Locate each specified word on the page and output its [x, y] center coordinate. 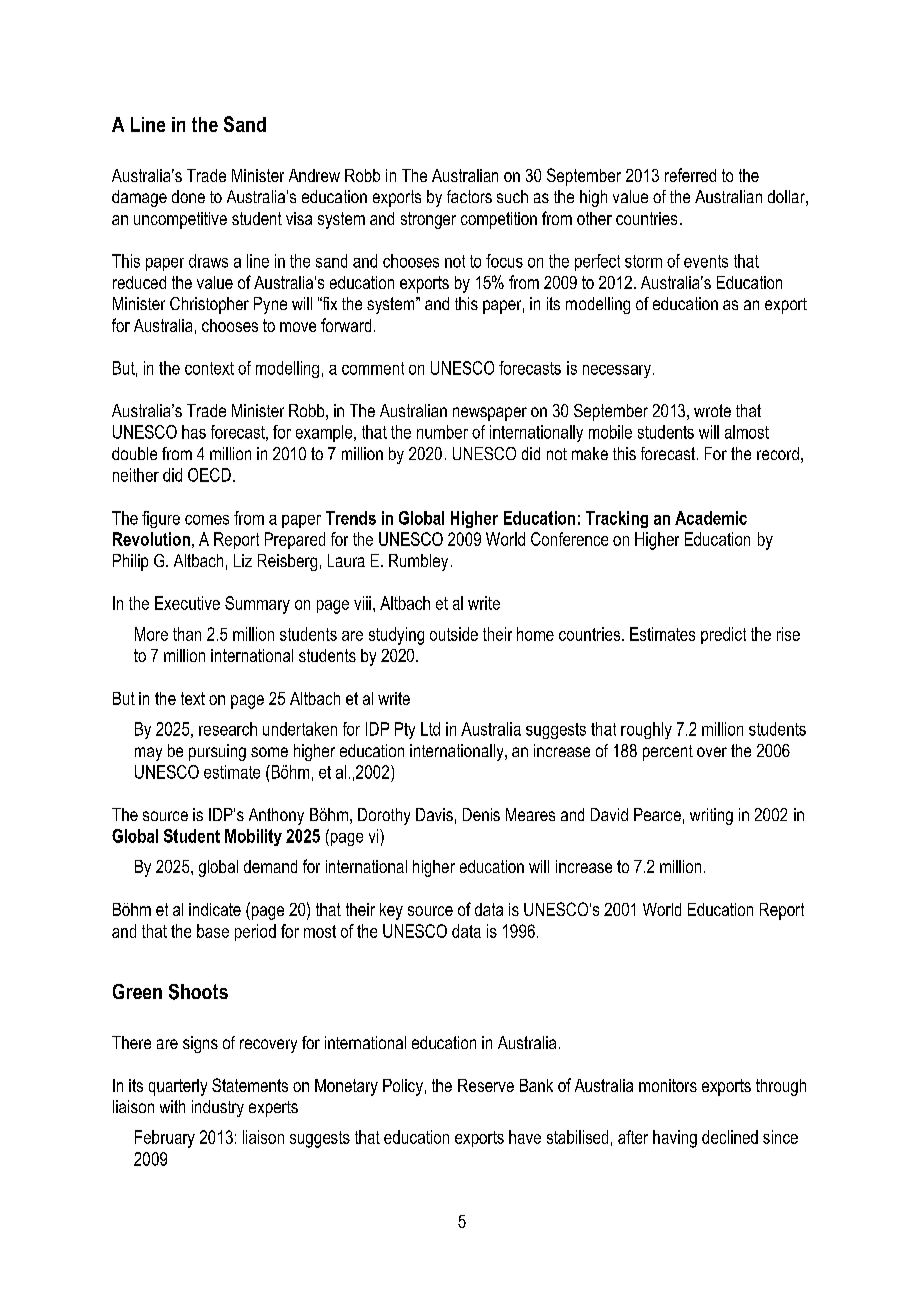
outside [454, 634]
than [187, 634]
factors [469, 196]
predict [723, 635]
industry [218, 1108]
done [188, 196]
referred [690, 175]
